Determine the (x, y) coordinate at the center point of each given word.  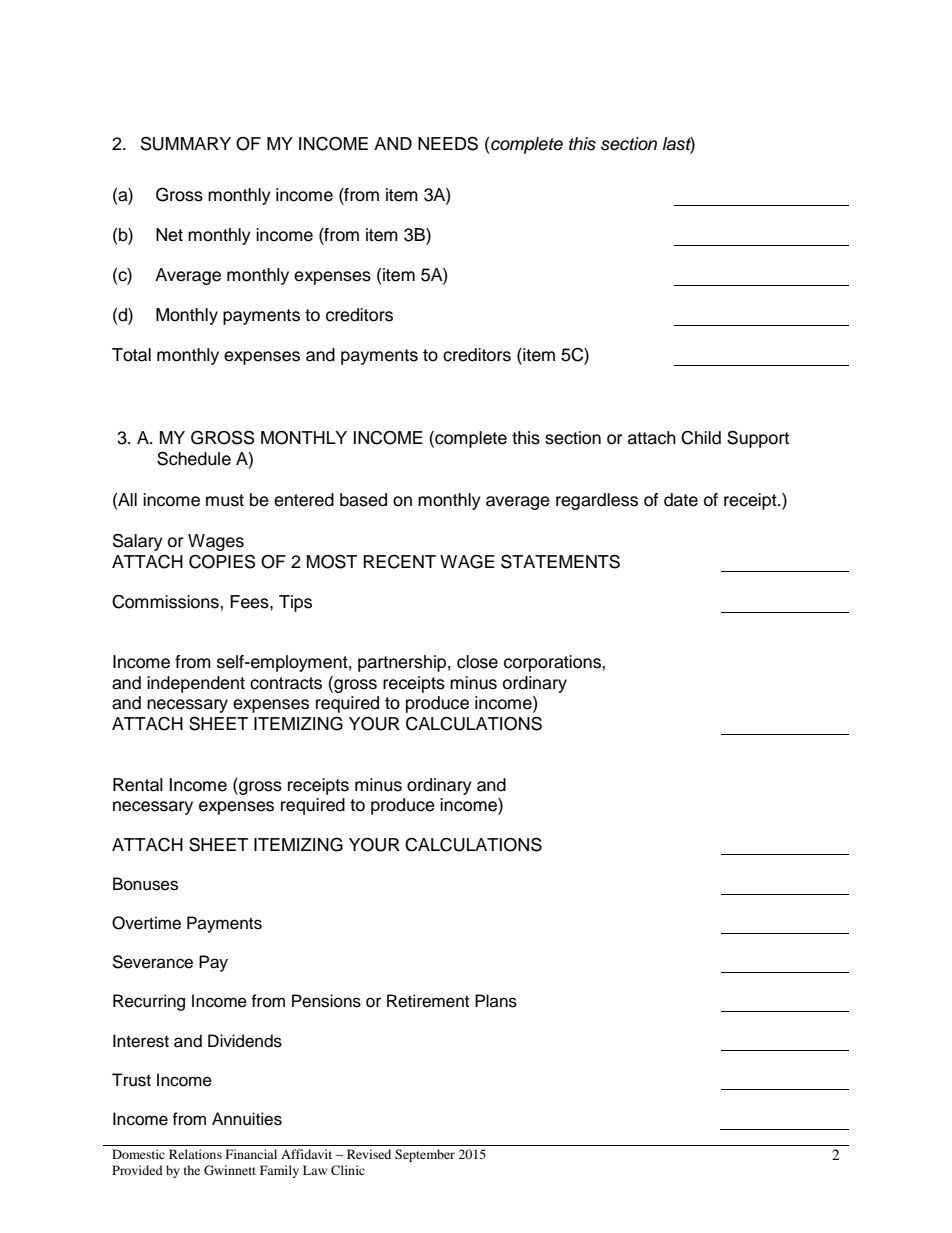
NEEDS (448, 143)
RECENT (399, 562)
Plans (496, 1001)
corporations (553, 663)
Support (758, 439)
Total (131, 355)
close (477, 662)
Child (701, 438)
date (681, 500)
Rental (138, 785)
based (363, 500)
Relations (195, 1154)
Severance (152, 962)
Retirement (428, 1001)
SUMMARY (186, 143)
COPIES (222, 561)
